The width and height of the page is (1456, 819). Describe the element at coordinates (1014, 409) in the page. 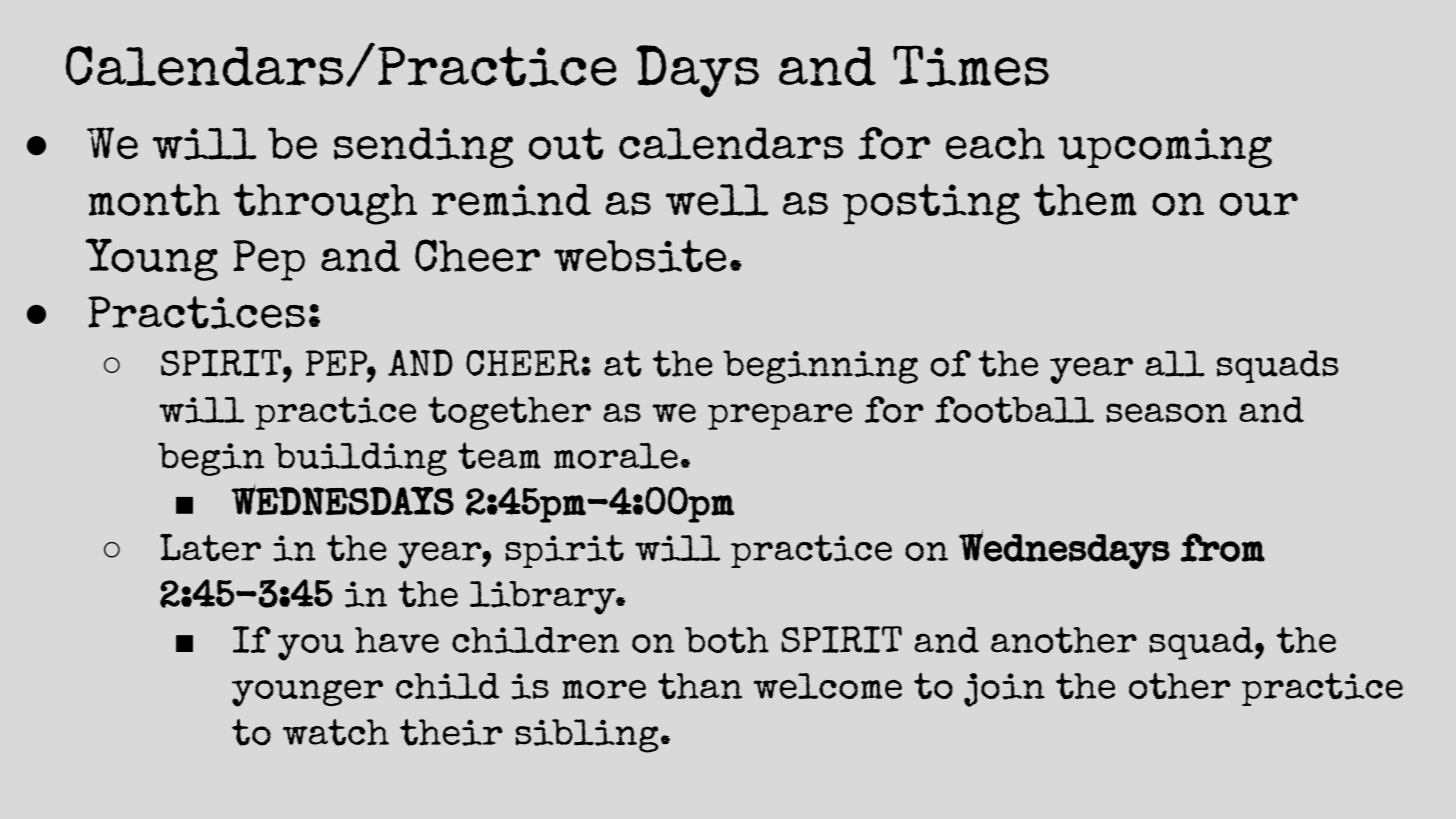

I see `football` at that location.
